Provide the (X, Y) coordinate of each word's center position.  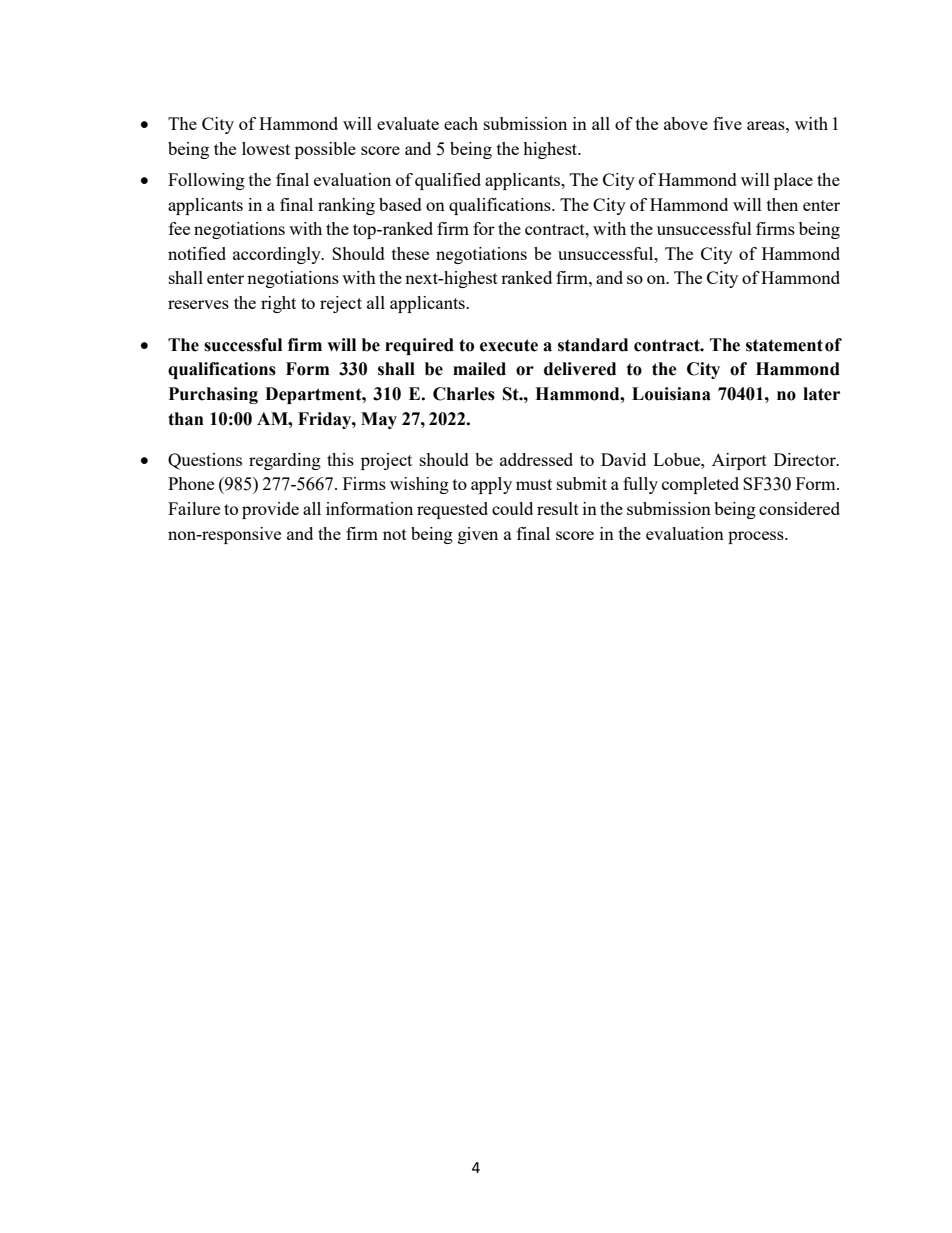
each (461, 123)
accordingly (278, 255)
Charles (464, 394)
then (782, 204)
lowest (266, 148)
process (757, 537)
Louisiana (671, 394)
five (727, 123)
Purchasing (213, 395)
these (410, 253)
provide (270, 510)
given (478, 535)
